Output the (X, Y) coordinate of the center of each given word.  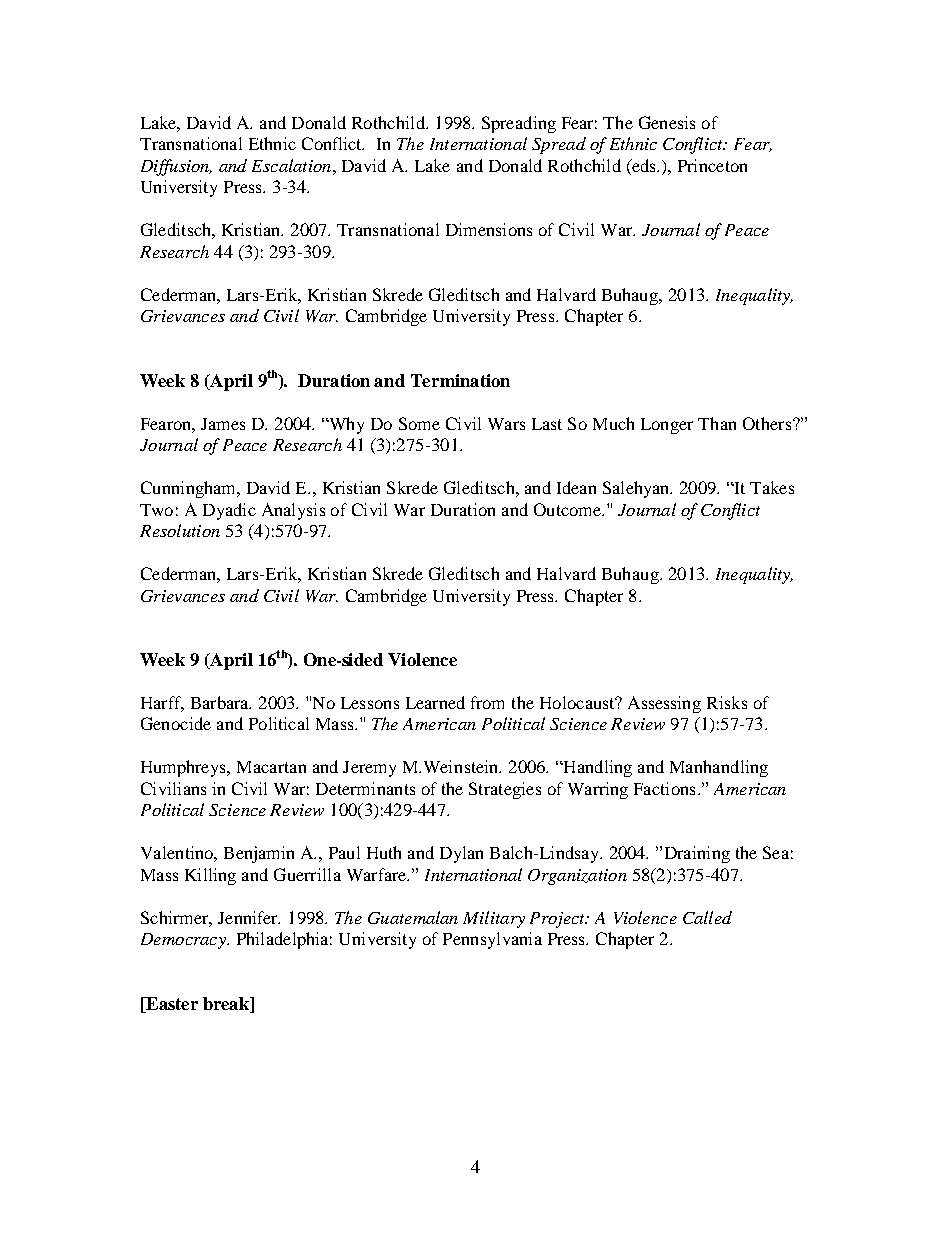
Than (717, 423)
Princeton (712, 165)
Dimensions (489, 229)
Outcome (568, 509)
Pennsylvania (492, 940)
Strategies (505, 790)
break (227, 1005)
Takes (772, 487)
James (223, 424)
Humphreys (185, 768)
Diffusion (176, 167)
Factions (664, 788)
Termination (460, 380)
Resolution (180, 530)
